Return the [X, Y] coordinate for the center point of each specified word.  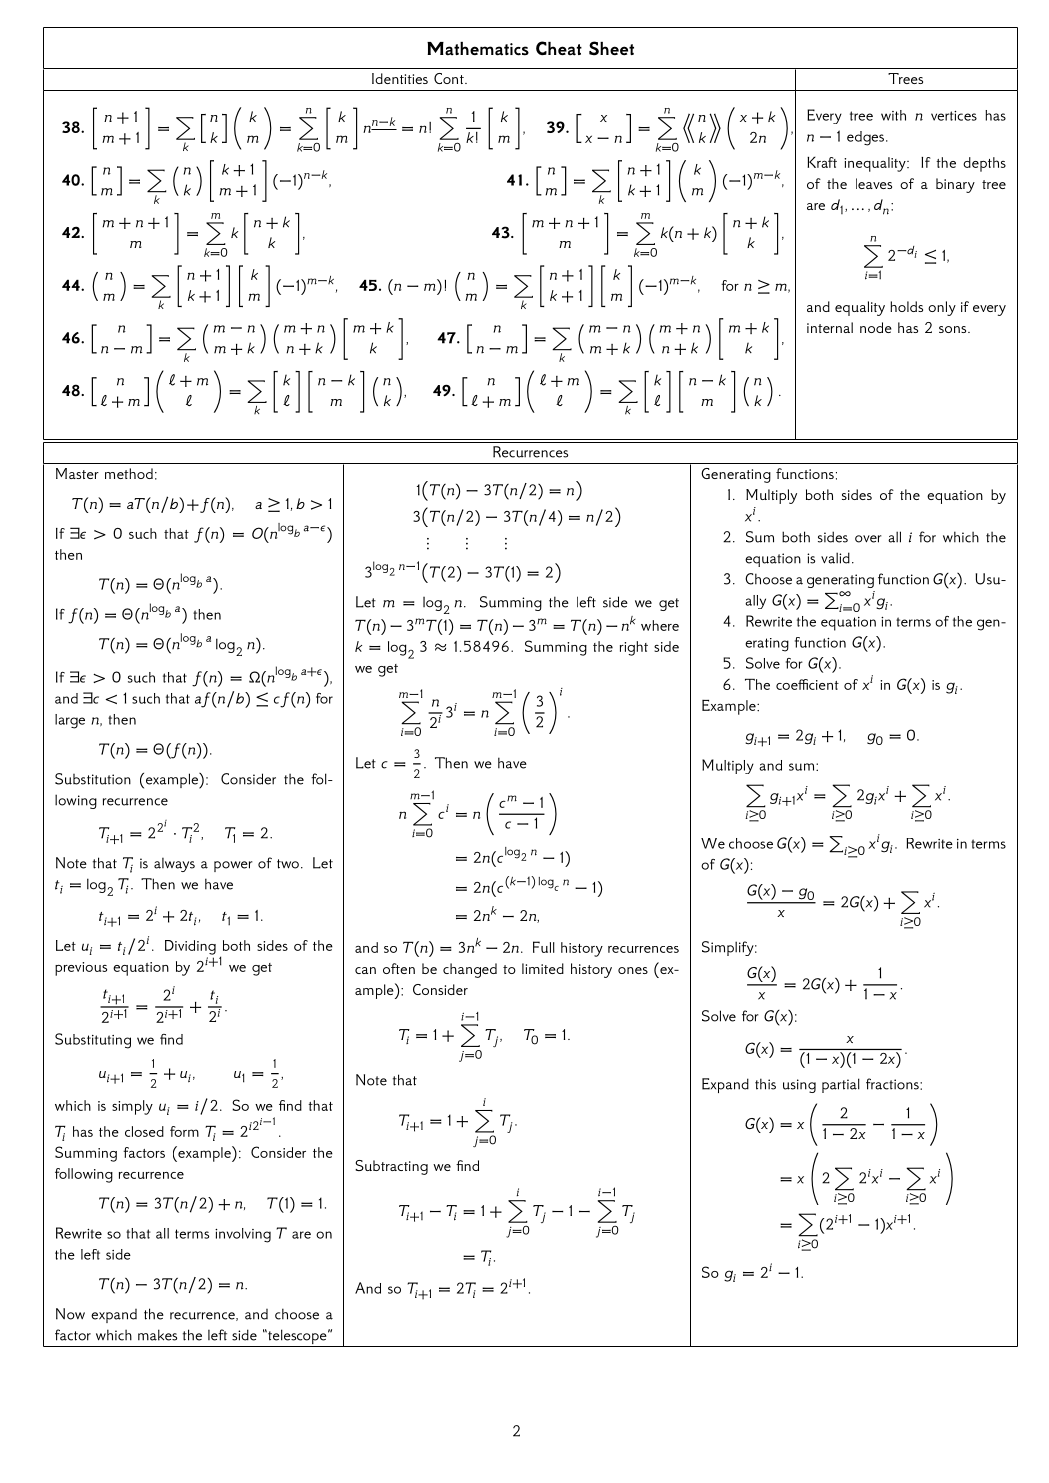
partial [841, 1085]
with [893, 115]
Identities [400, 78]
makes [157, 1335]
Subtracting [391, 1167]
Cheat [559, 48]
